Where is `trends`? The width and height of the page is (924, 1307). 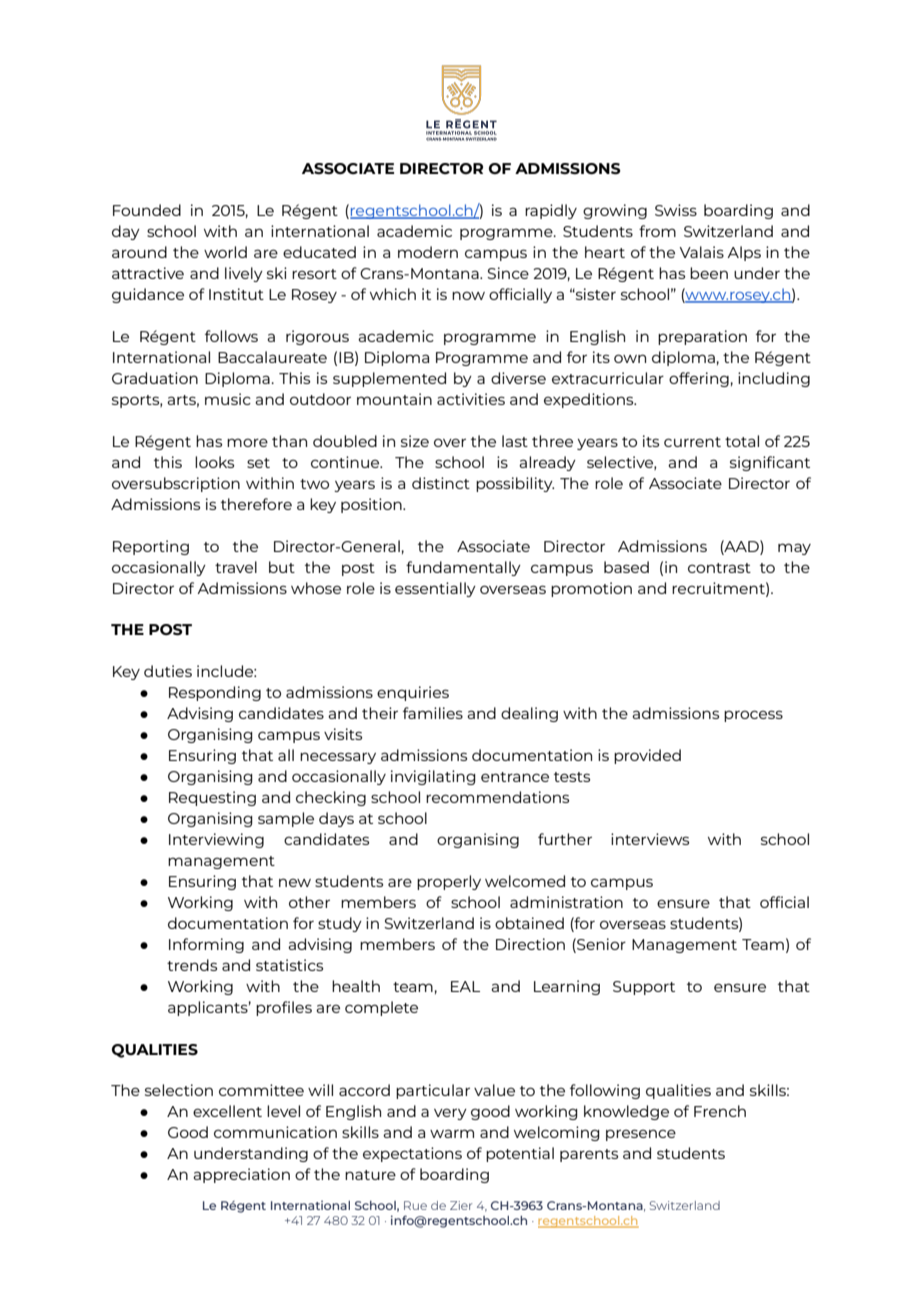
trends is located at coordinates (192, 965).
